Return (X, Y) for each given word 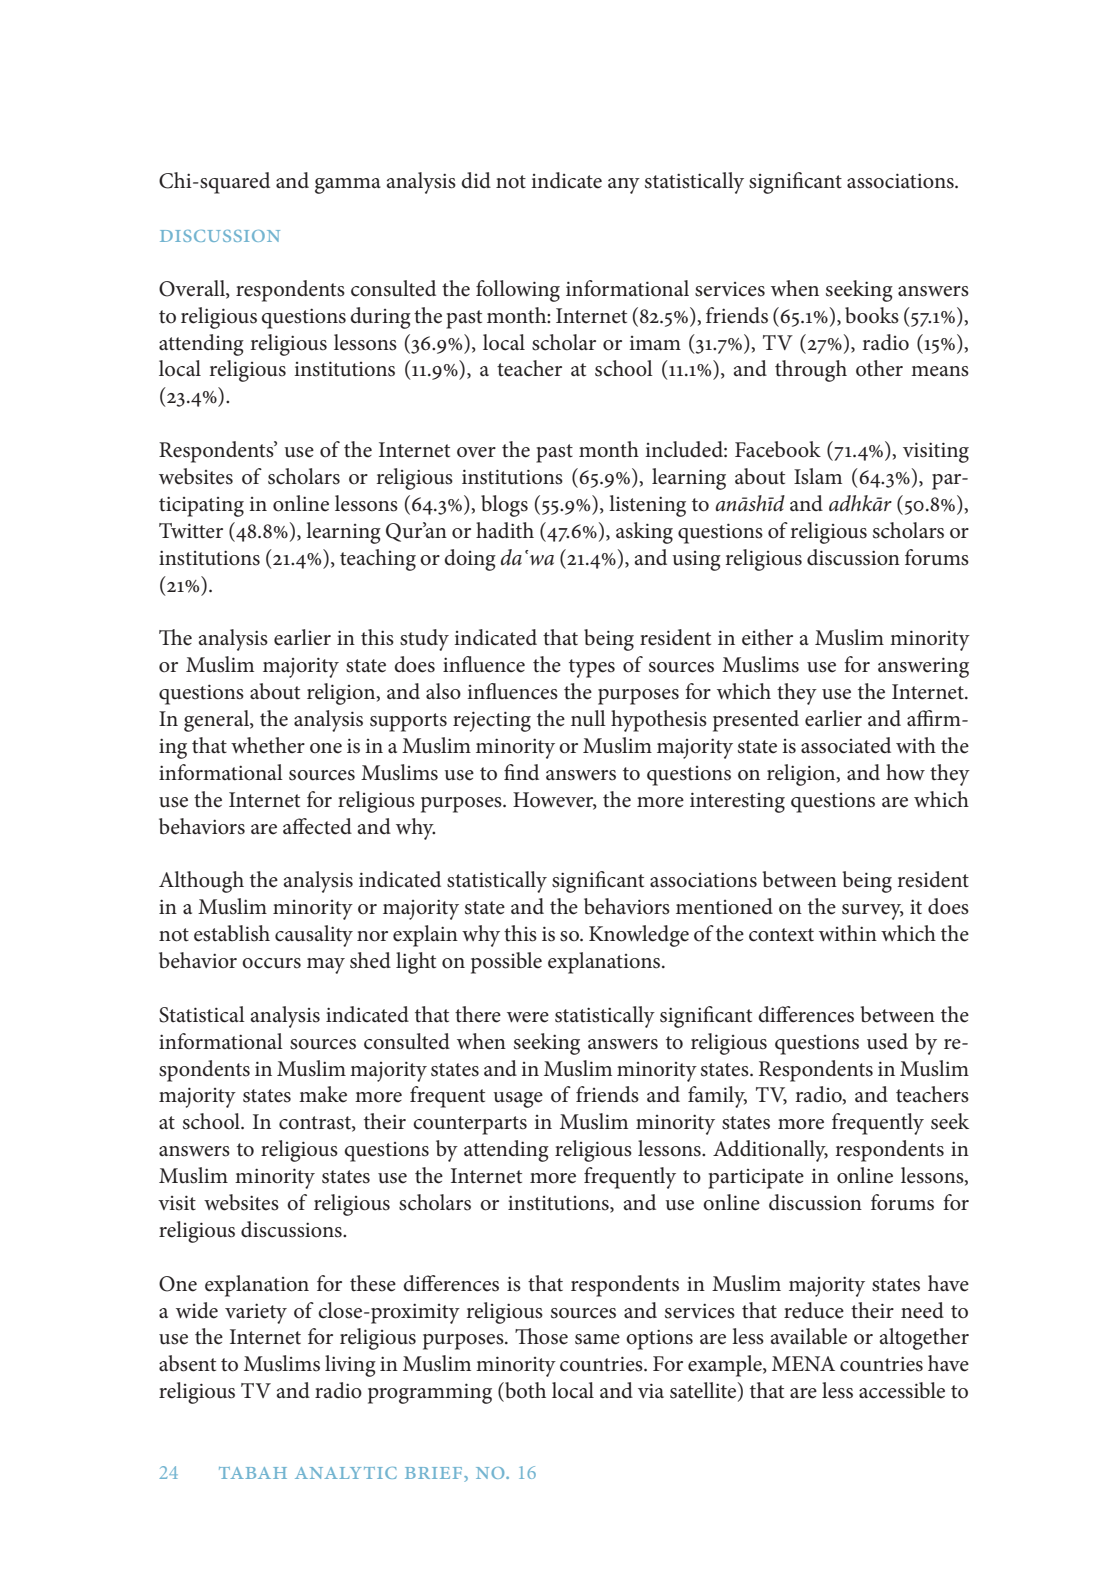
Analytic (346, 1473)
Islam (818, 476)
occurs (271, 963)
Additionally (770, 1151)
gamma (348, 186)
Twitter (191, 531)
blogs (504, 506)
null (588, 718)
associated (846, 745)
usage (518, 1100)
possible (506, 963)
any (624, 186)
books (872, 315)
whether (268, 745)
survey (873, 912)
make (323, 1094)
